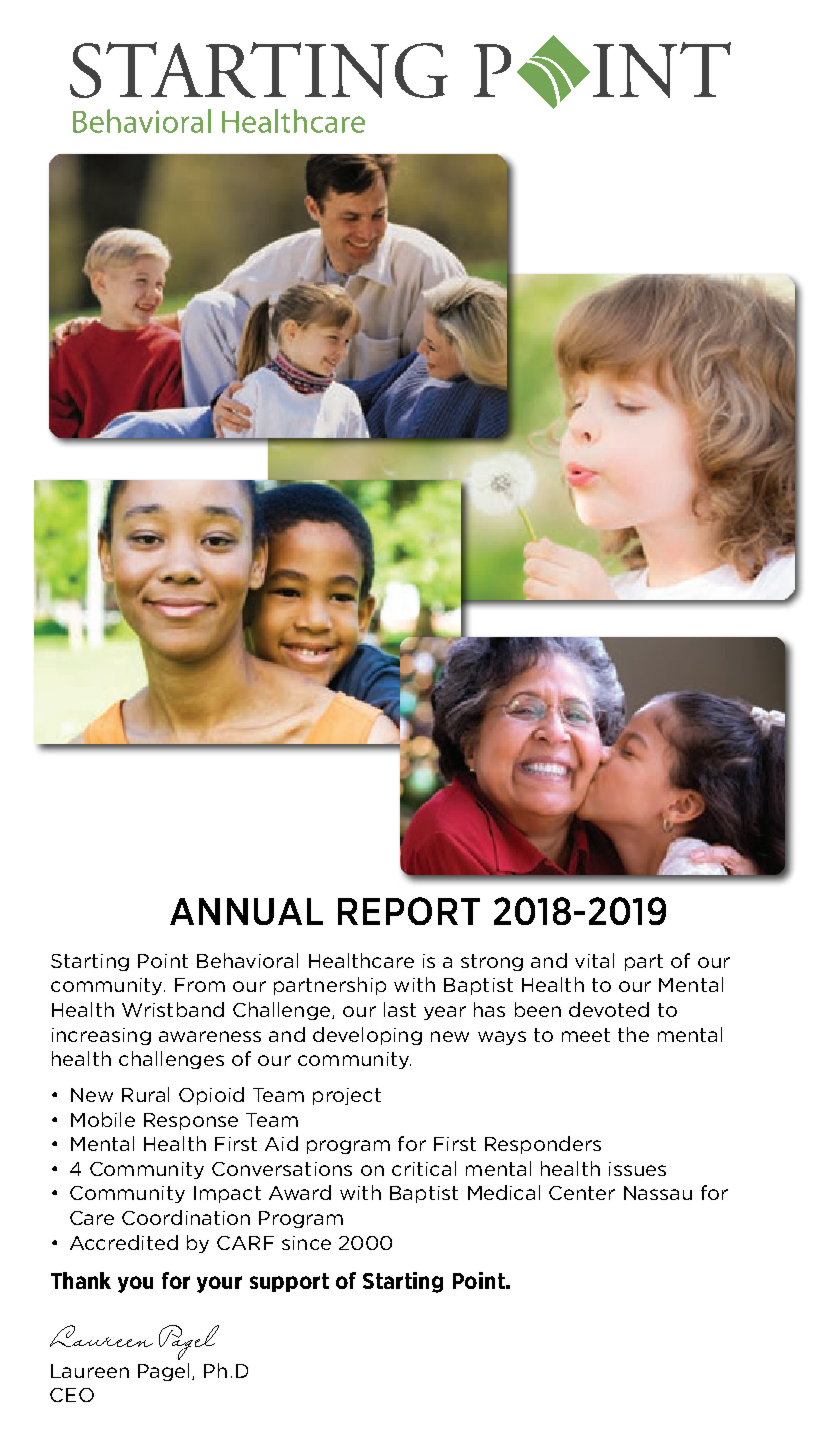  I want to click on CEO, so click(72, 1395).
